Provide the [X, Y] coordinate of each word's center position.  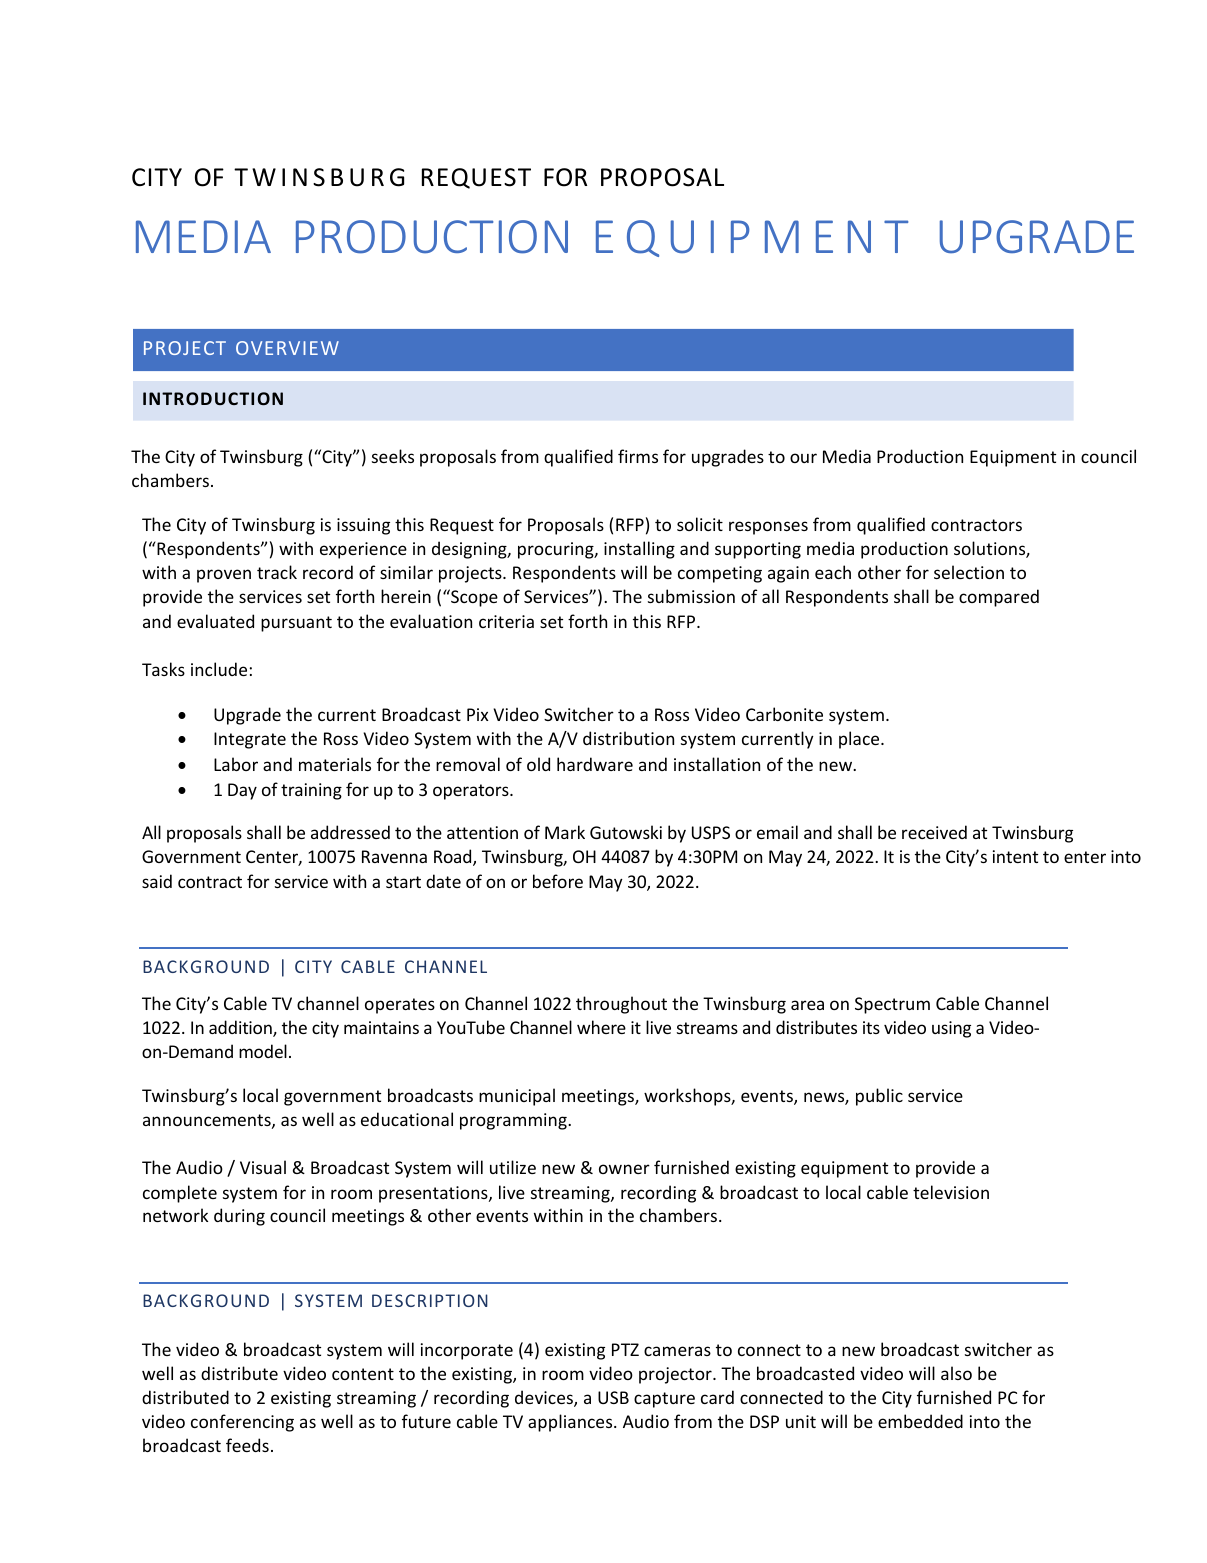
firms [638, 456]
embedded [920, 1421]
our [803, 458]
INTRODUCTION [213, 398]
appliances [571, 1423]
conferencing [242, 1423]
